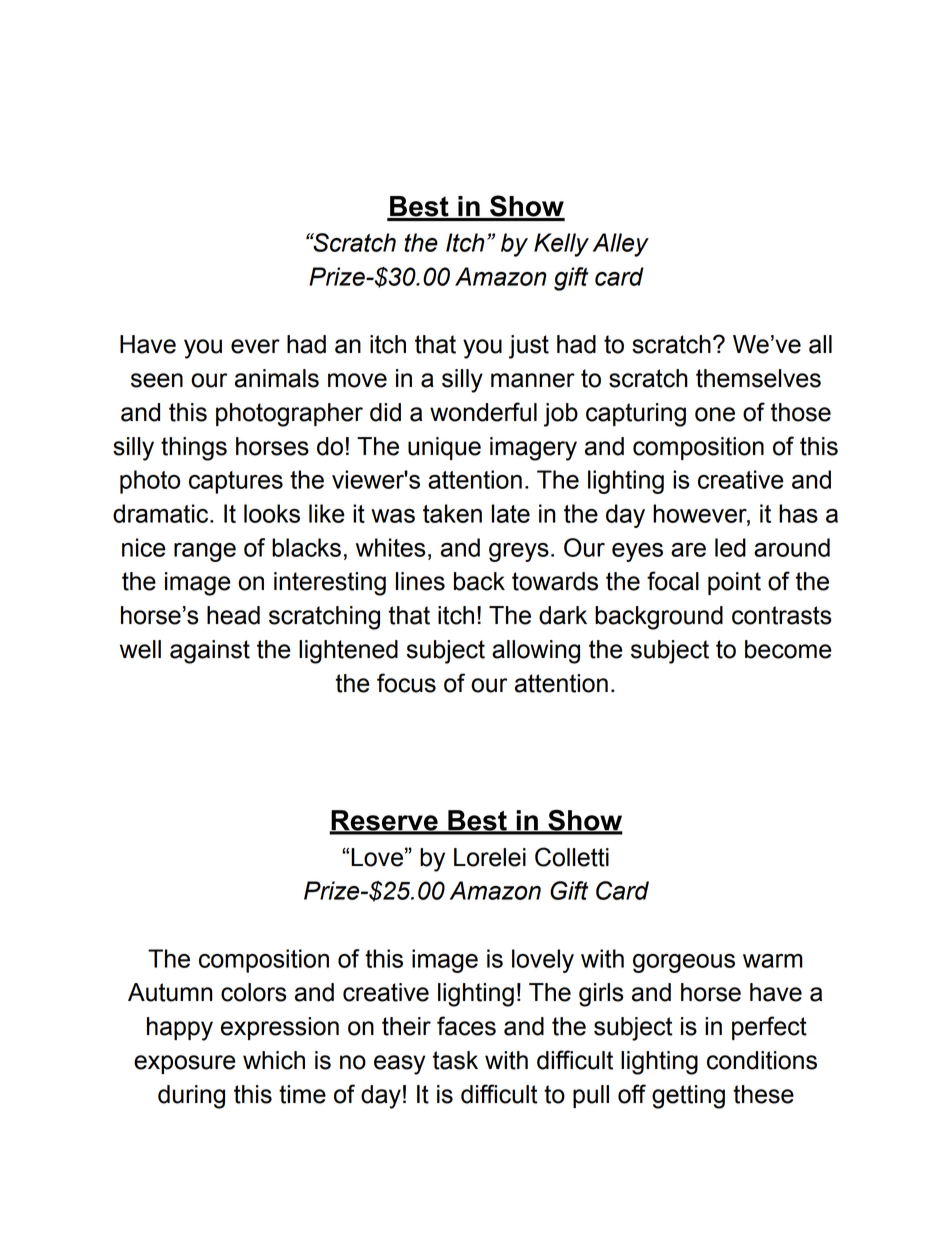  Describe the element at coordinates (185, 1064) in the screenshot. I see `exposure` at that location.
